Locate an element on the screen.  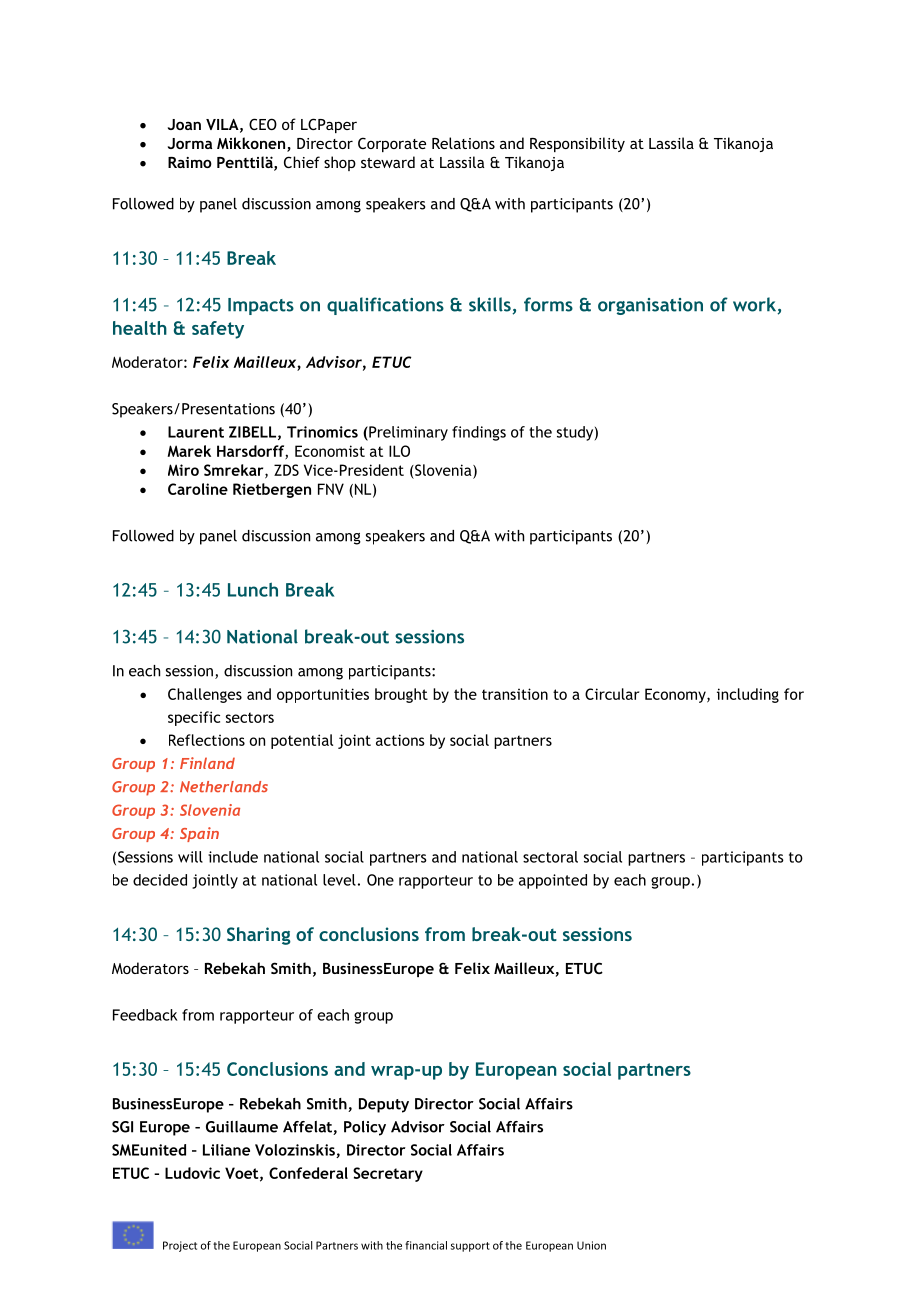
Project is located at coordinates (180, 1246).
